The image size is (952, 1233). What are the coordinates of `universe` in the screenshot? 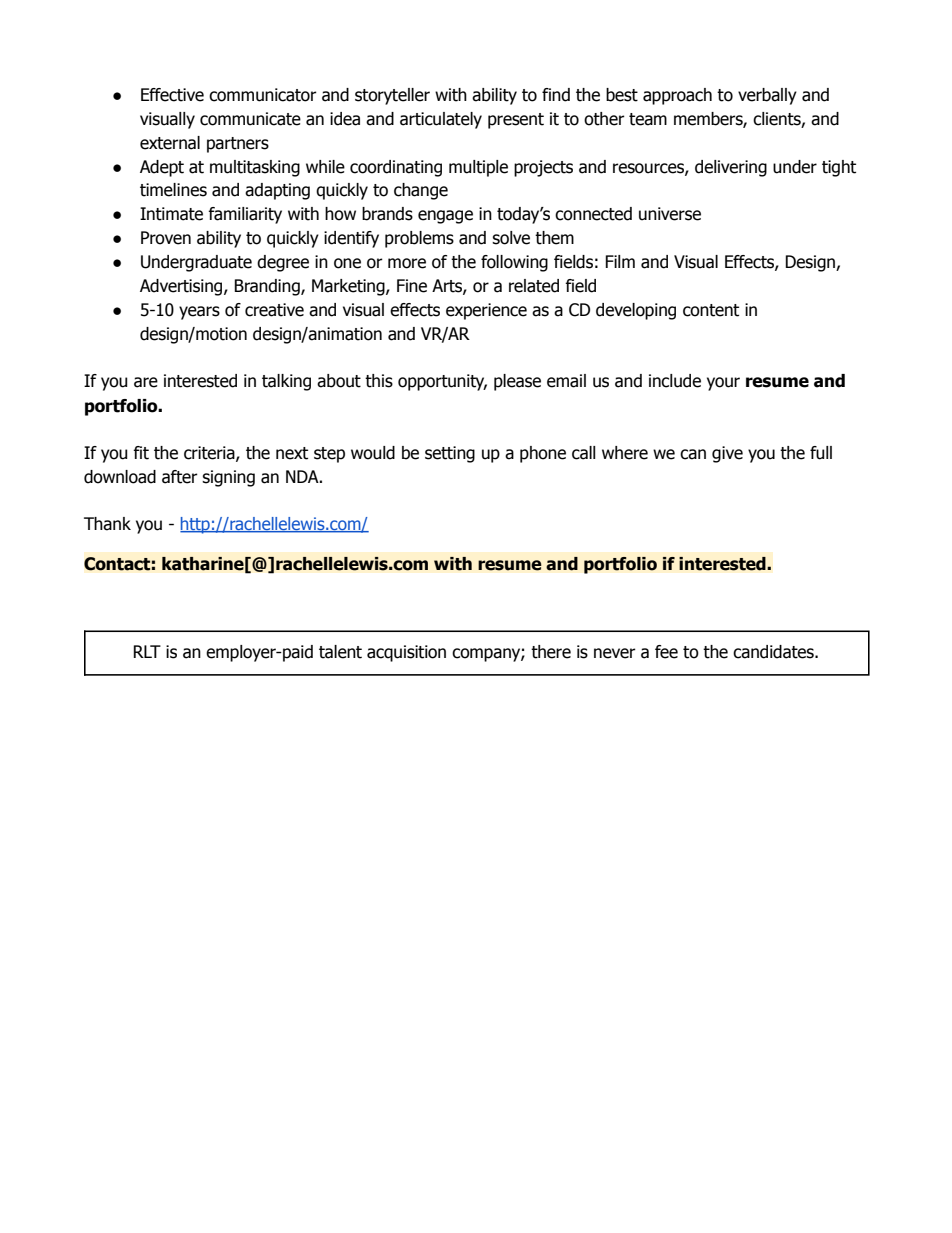 It's located at (670, 214).
